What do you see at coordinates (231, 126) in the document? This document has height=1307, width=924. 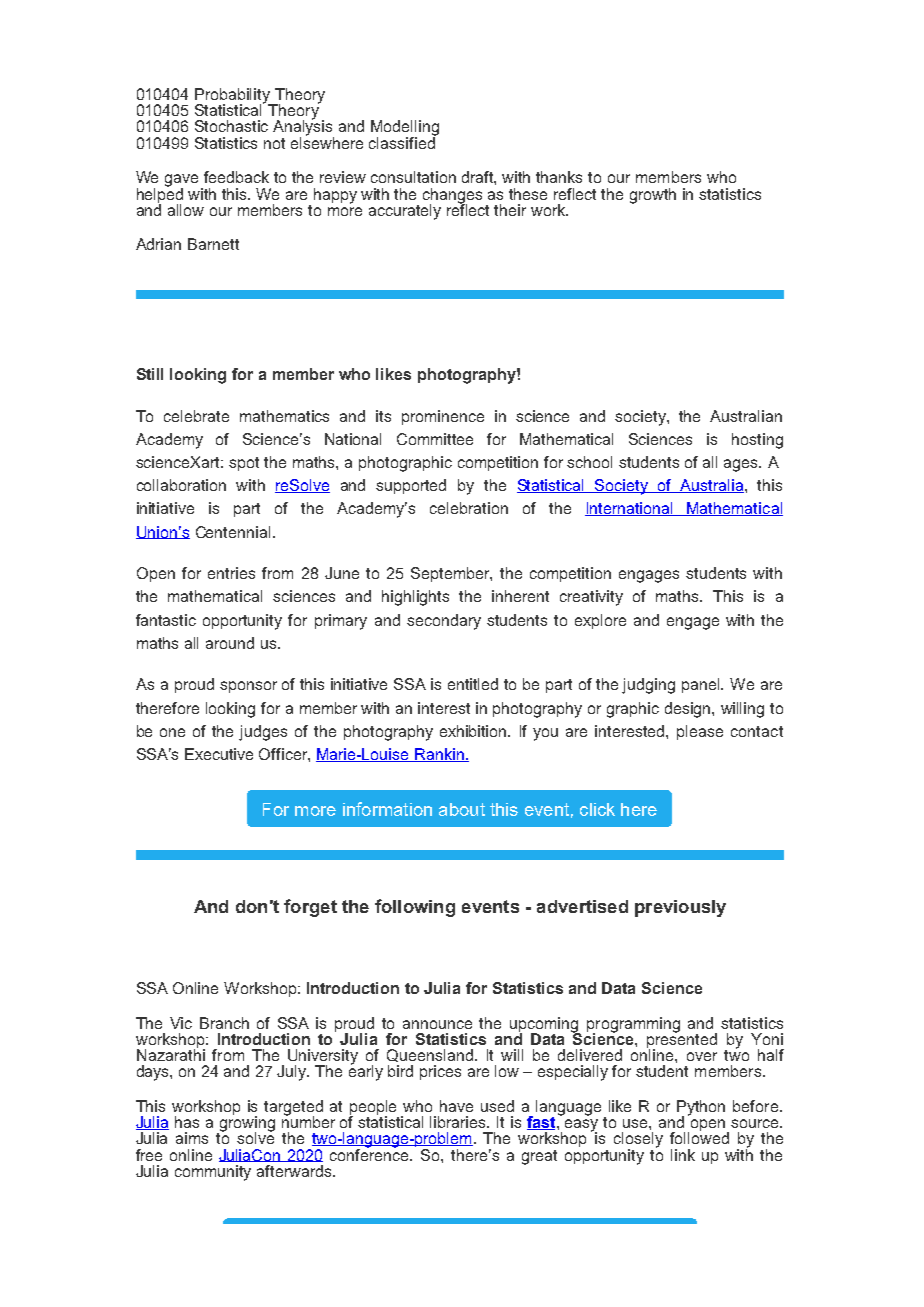 I see `Stochastic` at bounding box center [231, 126].
